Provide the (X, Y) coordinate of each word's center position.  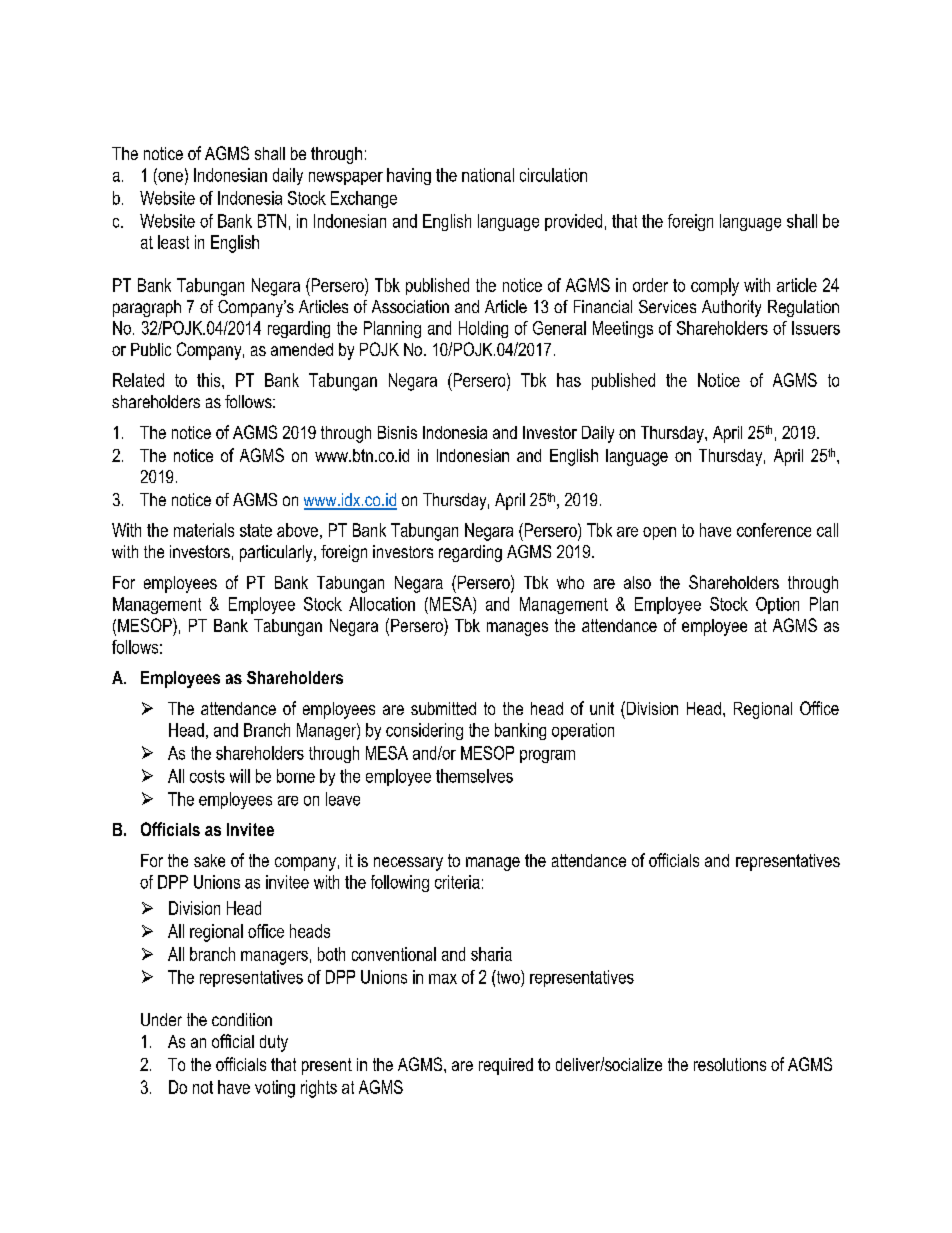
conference (774, 530)
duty (274, 1043)
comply (715, 287)
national (488, 175)
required (506, 1066)
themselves (474, 776)
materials (204, 530)
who (570, 582)
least (173, 242)
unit (602, 708)
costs (207, 776)
